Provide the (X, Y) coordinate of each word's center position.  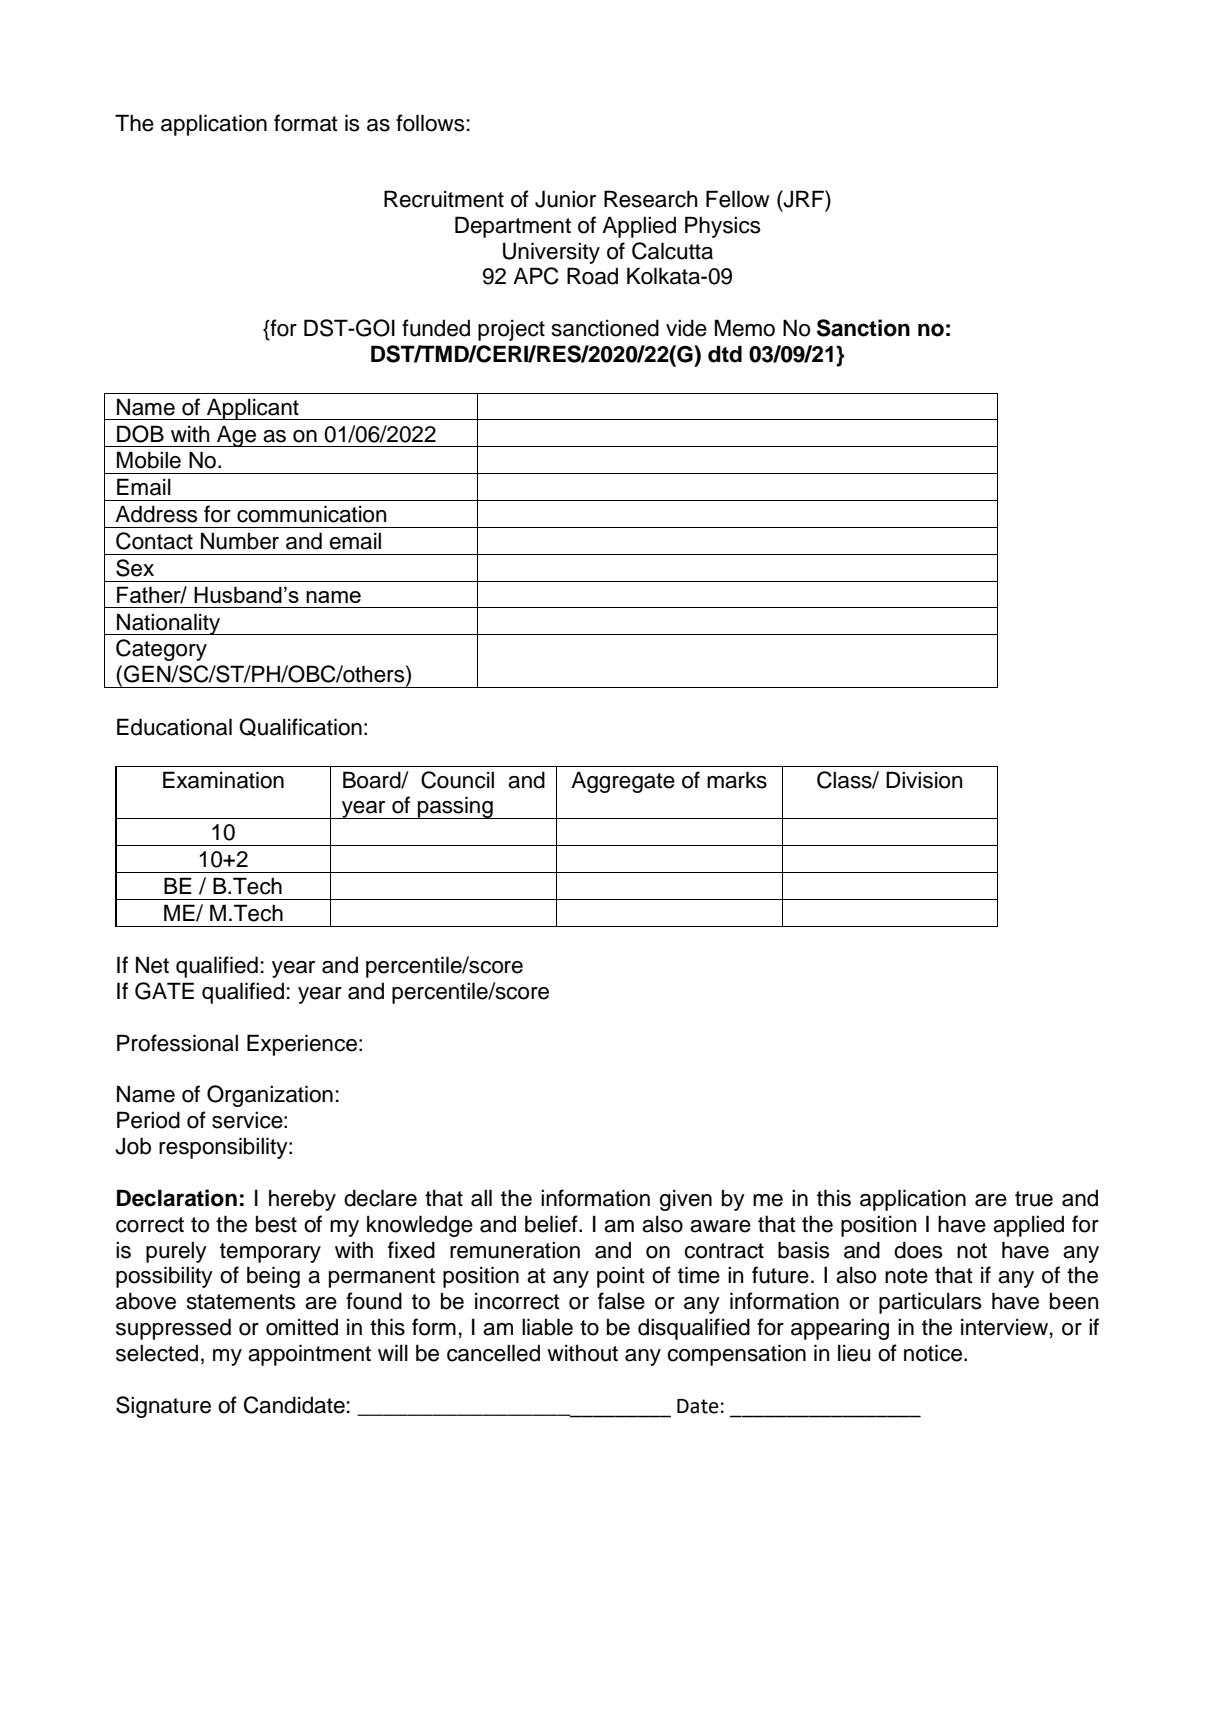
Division (924, 780)
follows (430, 123)
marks (737, 780)
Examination (223, 780)
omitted (302, 1327)
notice (934, 1353)
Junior (565, 199)
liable (547, 1327)
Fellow (738, 199)
